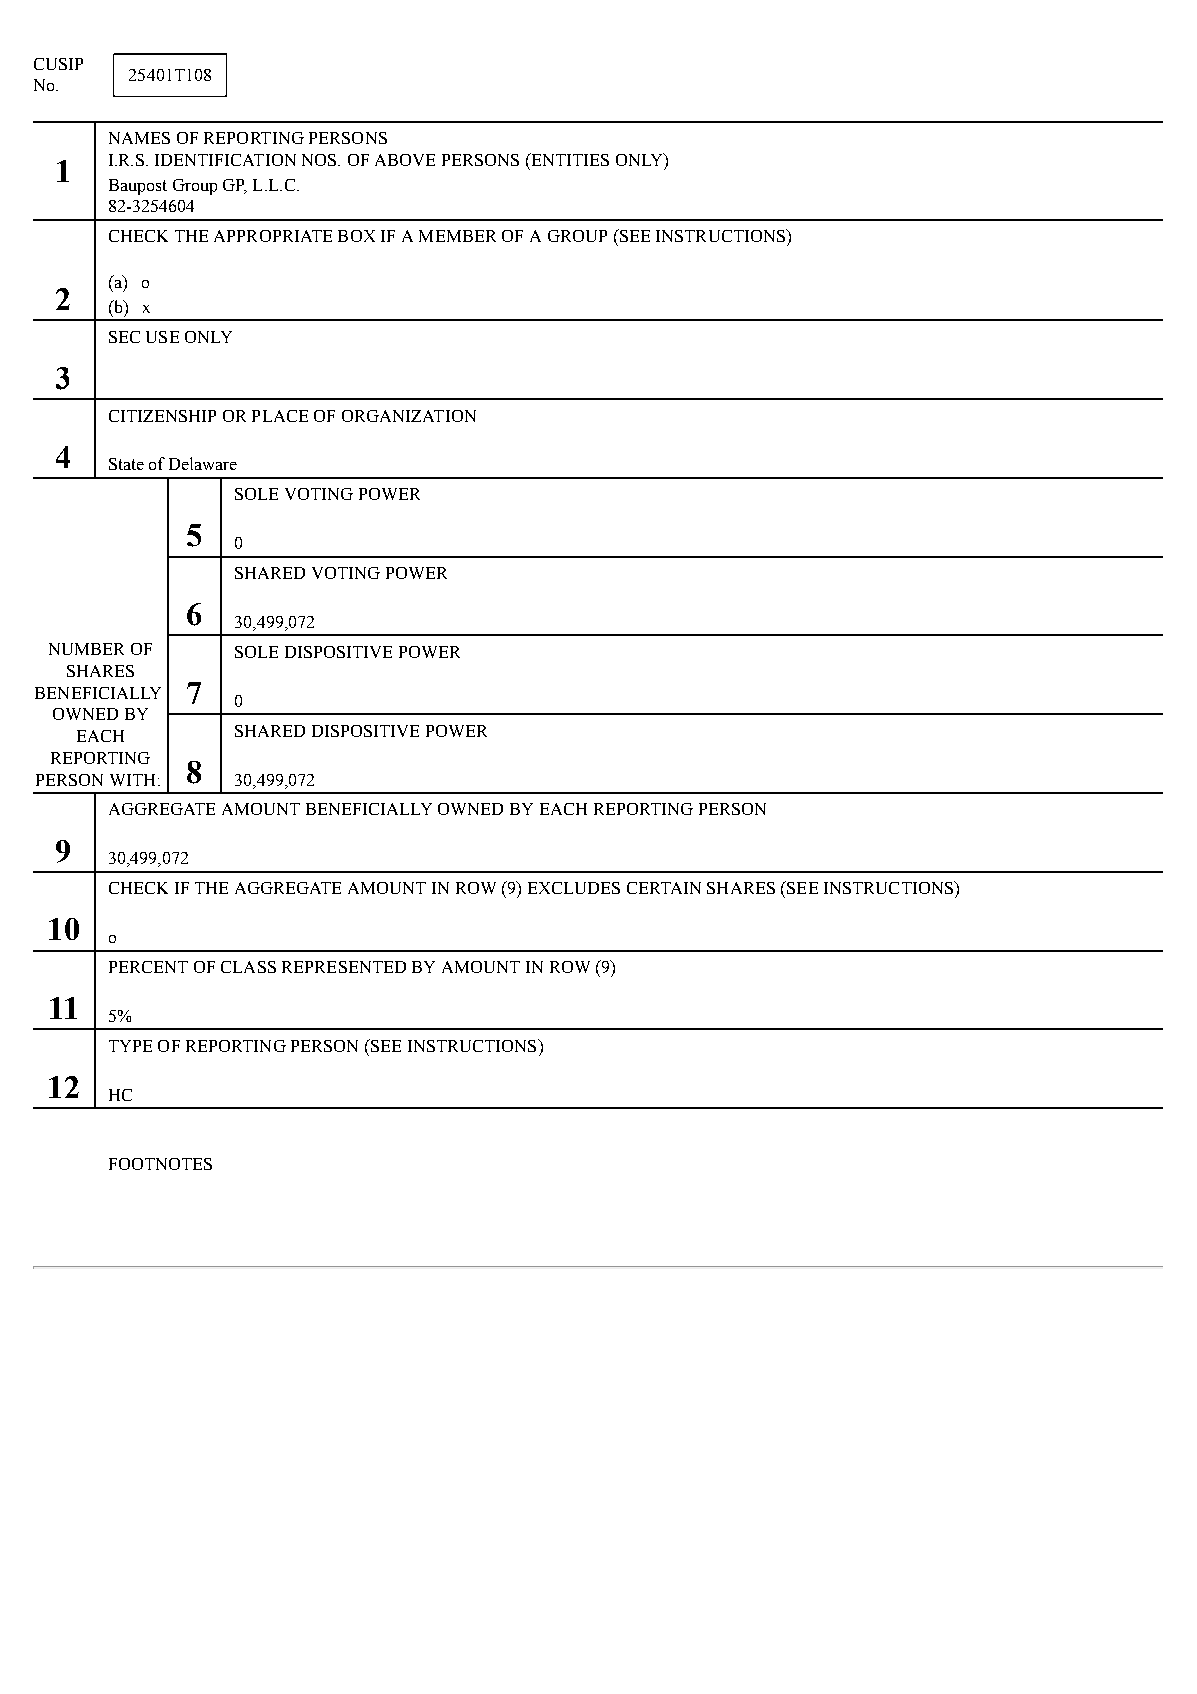 The image size is (1197, 1694). What do you see at coordinates (162, 416) in the page?
I see `CITIZENSHIP` at bounding box center [162, 416].
